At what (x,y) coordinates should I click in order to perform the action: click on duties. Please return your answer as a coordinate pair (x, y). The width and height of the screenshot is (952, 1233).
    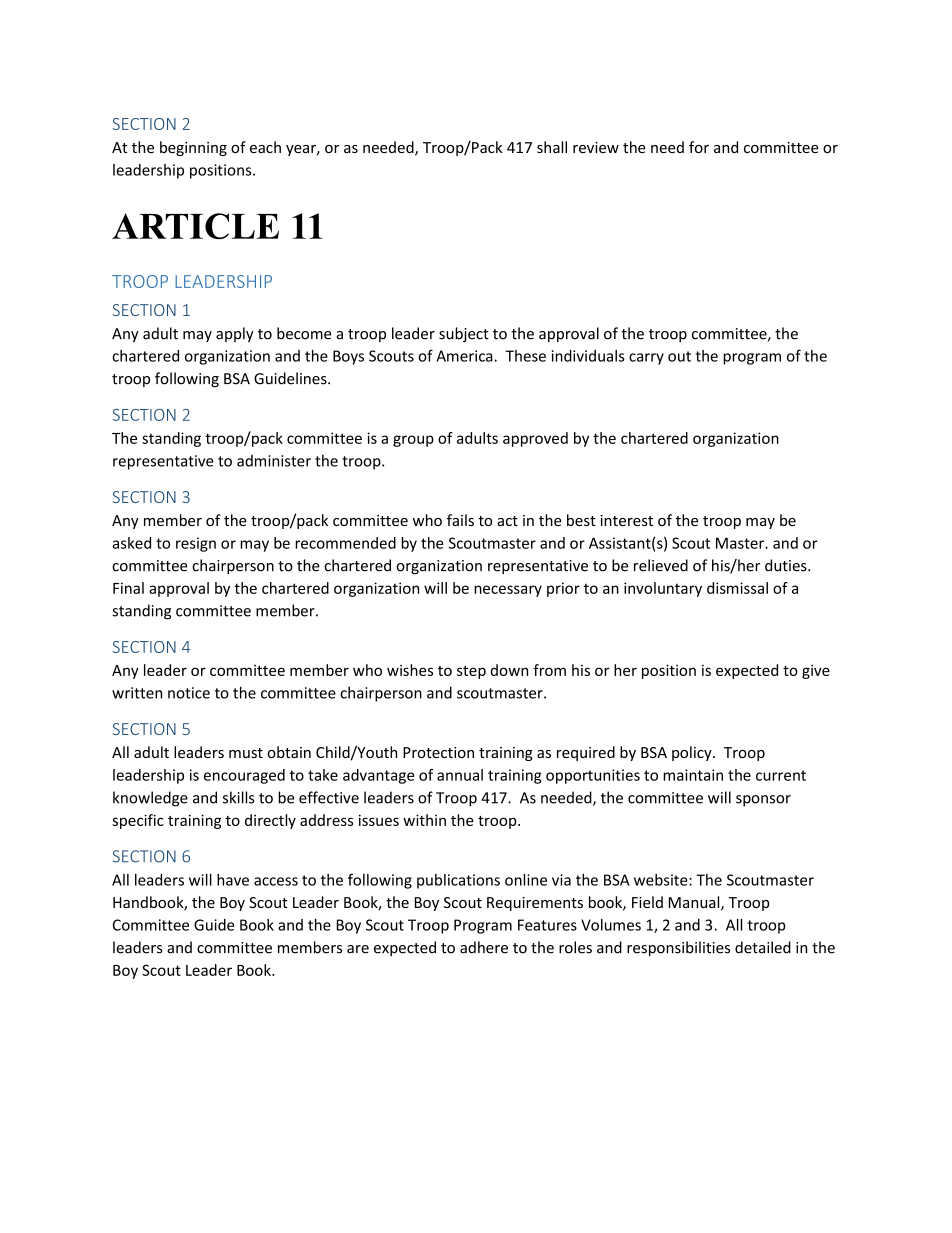
    Looking at the image, I should click on (787, 565).
